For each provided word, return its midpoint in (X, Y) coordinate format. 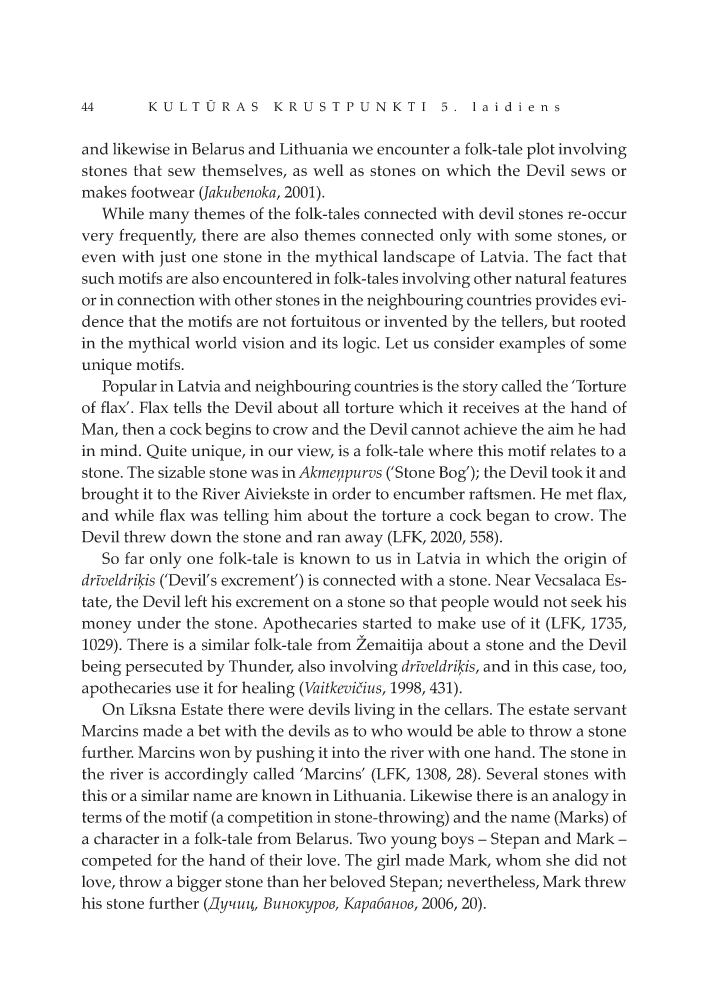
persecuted (164, 668)
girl (388, 862)
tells (188, 407)
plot (541, 150)
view (316, 452)
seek (586, 601)
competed (117, 862)
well (328, 170)
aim (561, 429)
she (558, 860)
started (387, 623)
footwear (163, 191)
